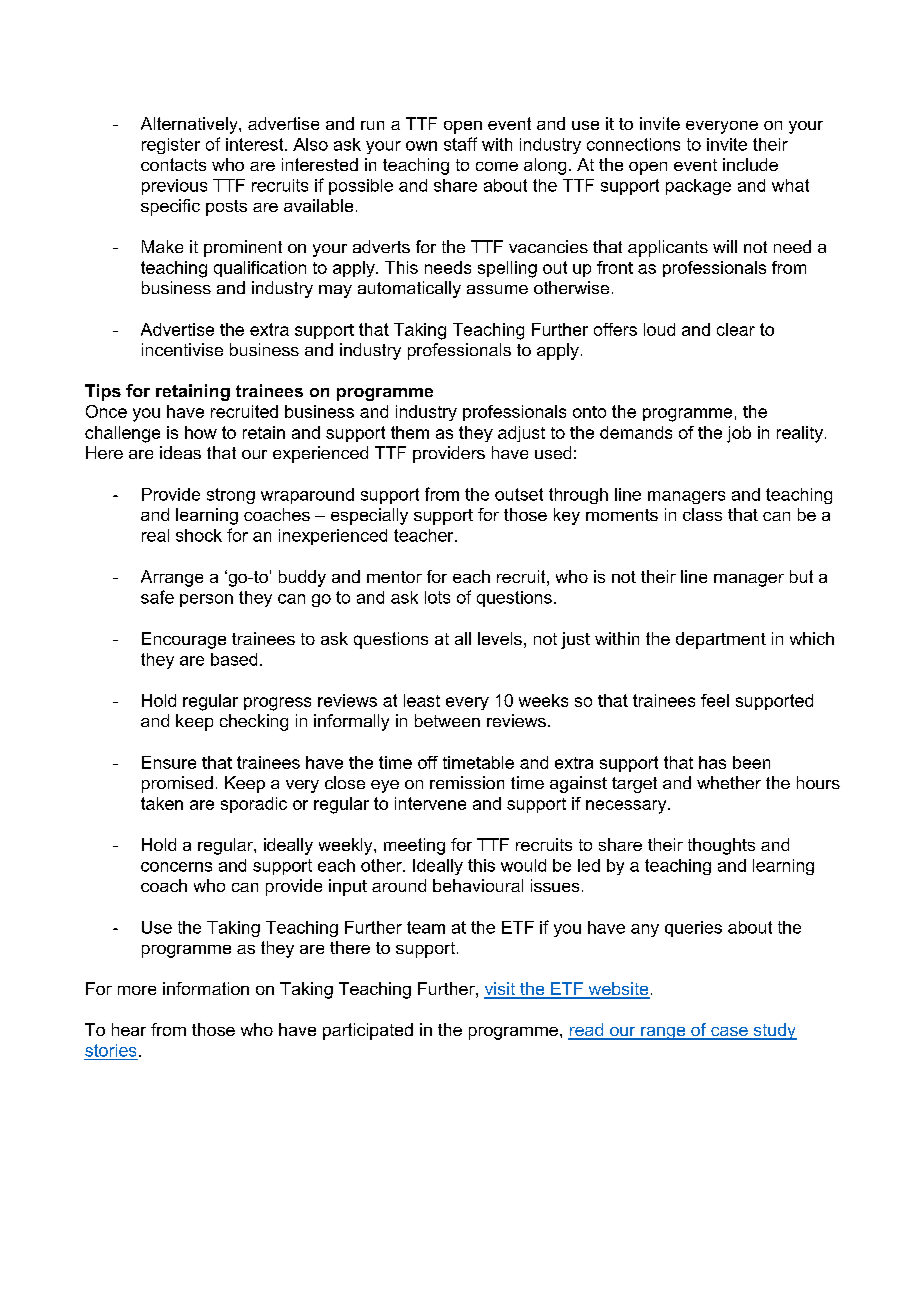  Describe the element at coordinates (750, 164) in the screenshot. I see `include` at that location.
